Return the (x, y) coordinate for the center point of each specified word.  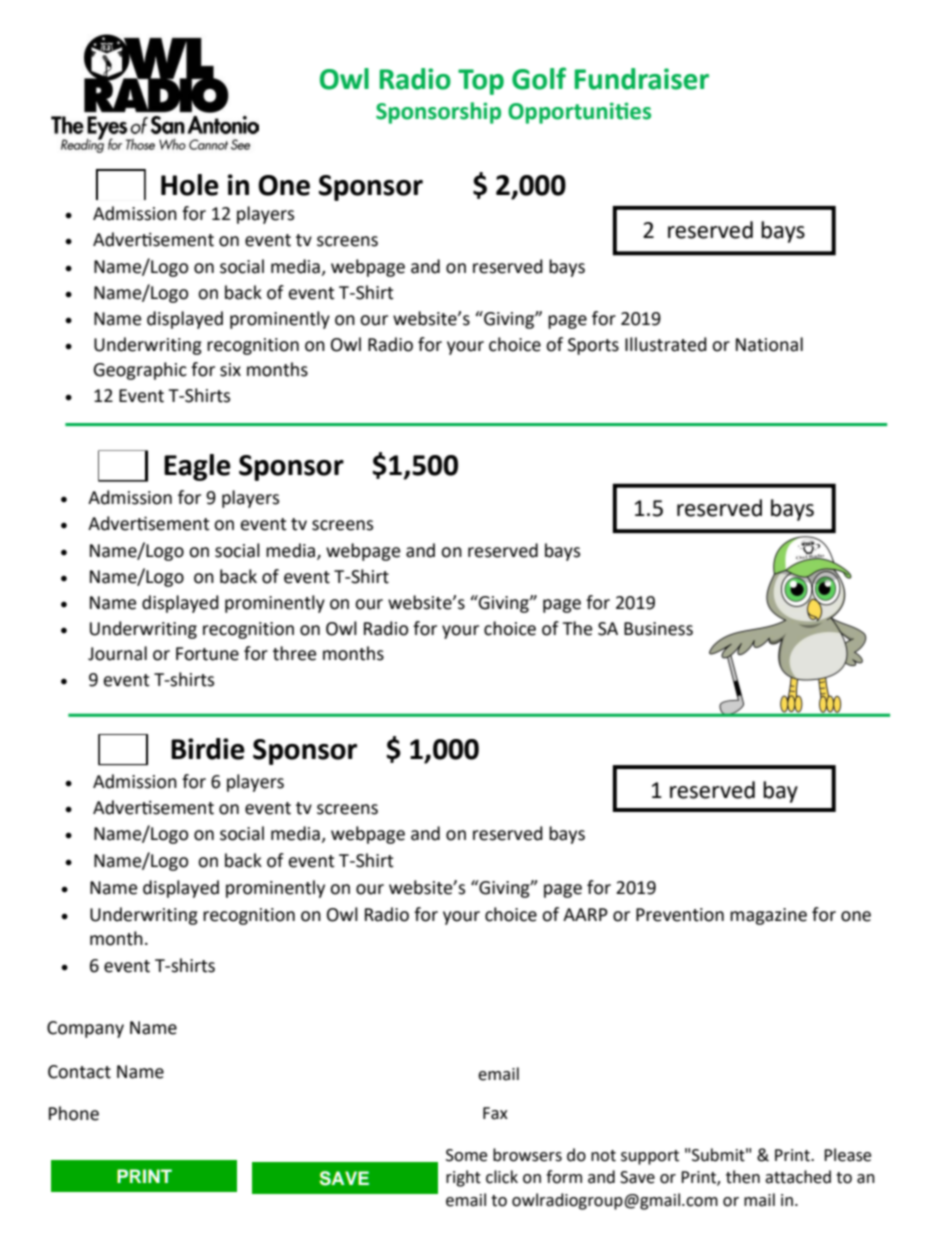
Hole (190, 185)
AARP (585, 914)
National (769, 344)
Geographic (140, 371)
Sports (593, 346)
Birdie (208, 749)
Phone (74, 1113)
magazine (768, 916)
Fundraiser (642, 79)
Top (481, 82)
